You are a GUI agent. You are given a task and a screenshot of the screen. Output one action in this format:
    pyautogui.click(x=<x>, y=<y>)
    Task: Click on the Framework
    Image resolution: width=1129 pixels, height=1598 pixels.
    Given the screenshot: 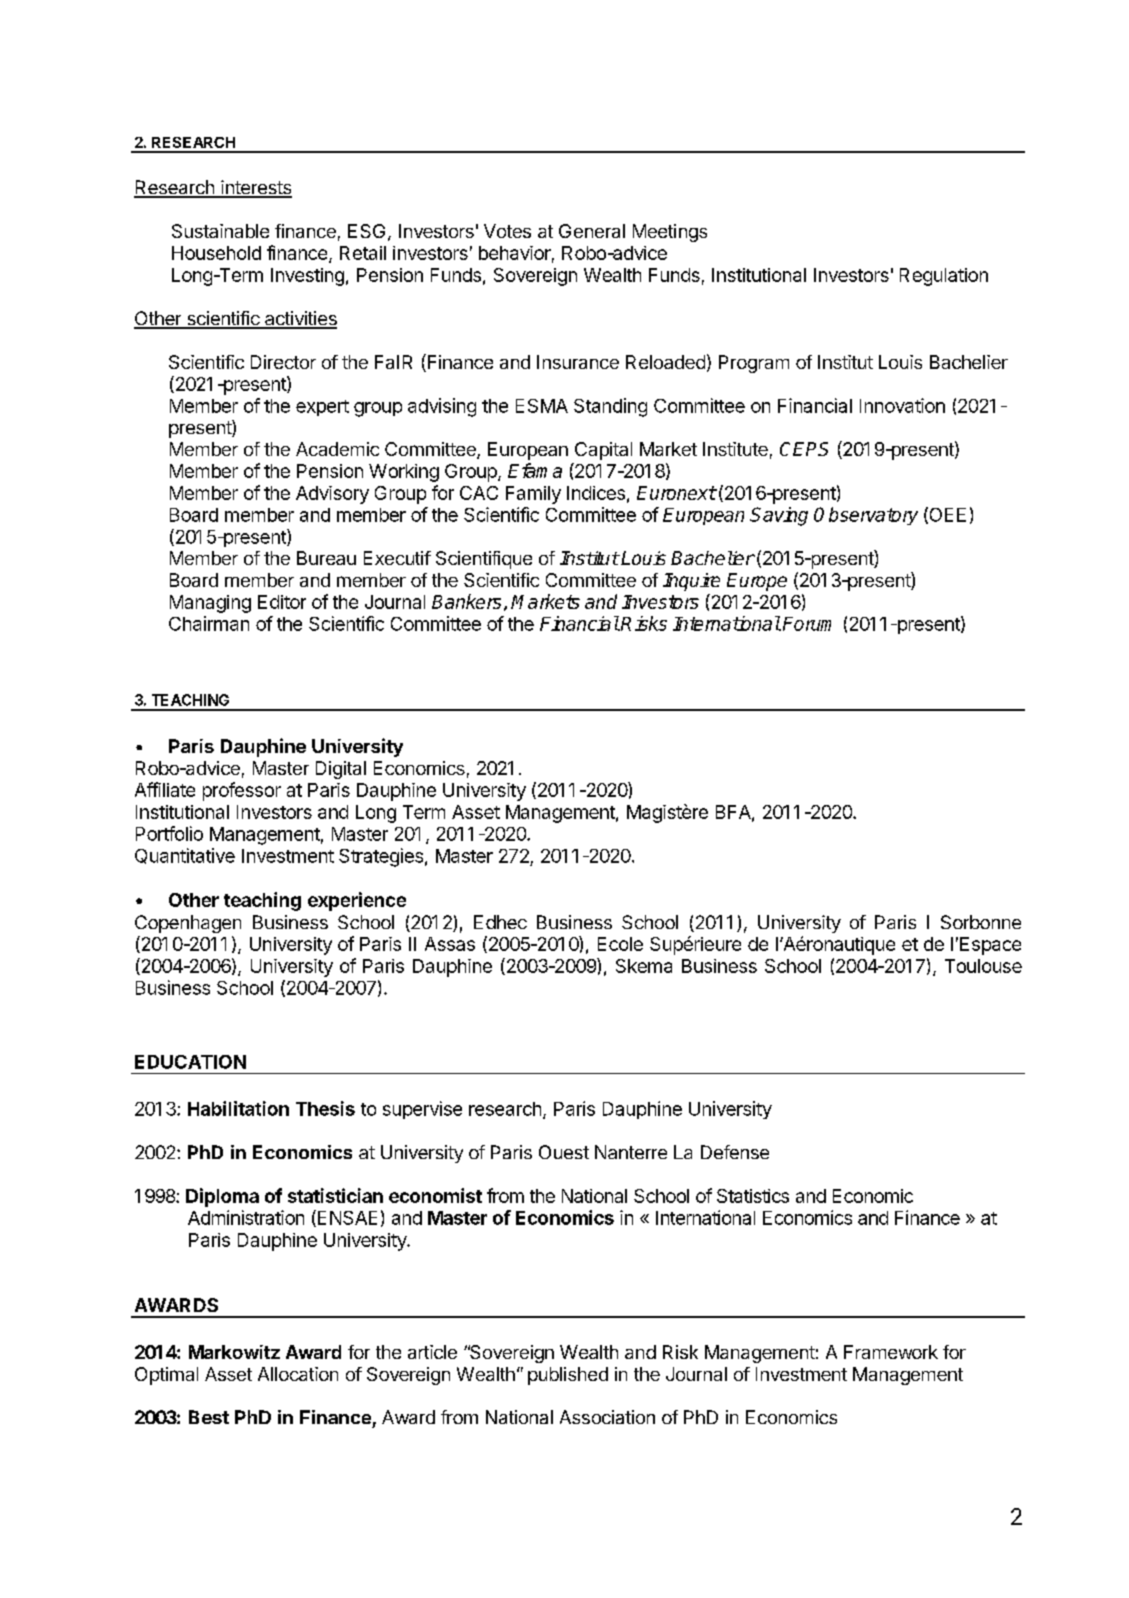 What is the action you would take?
    pyautogui.click(x=891, y=1352)
